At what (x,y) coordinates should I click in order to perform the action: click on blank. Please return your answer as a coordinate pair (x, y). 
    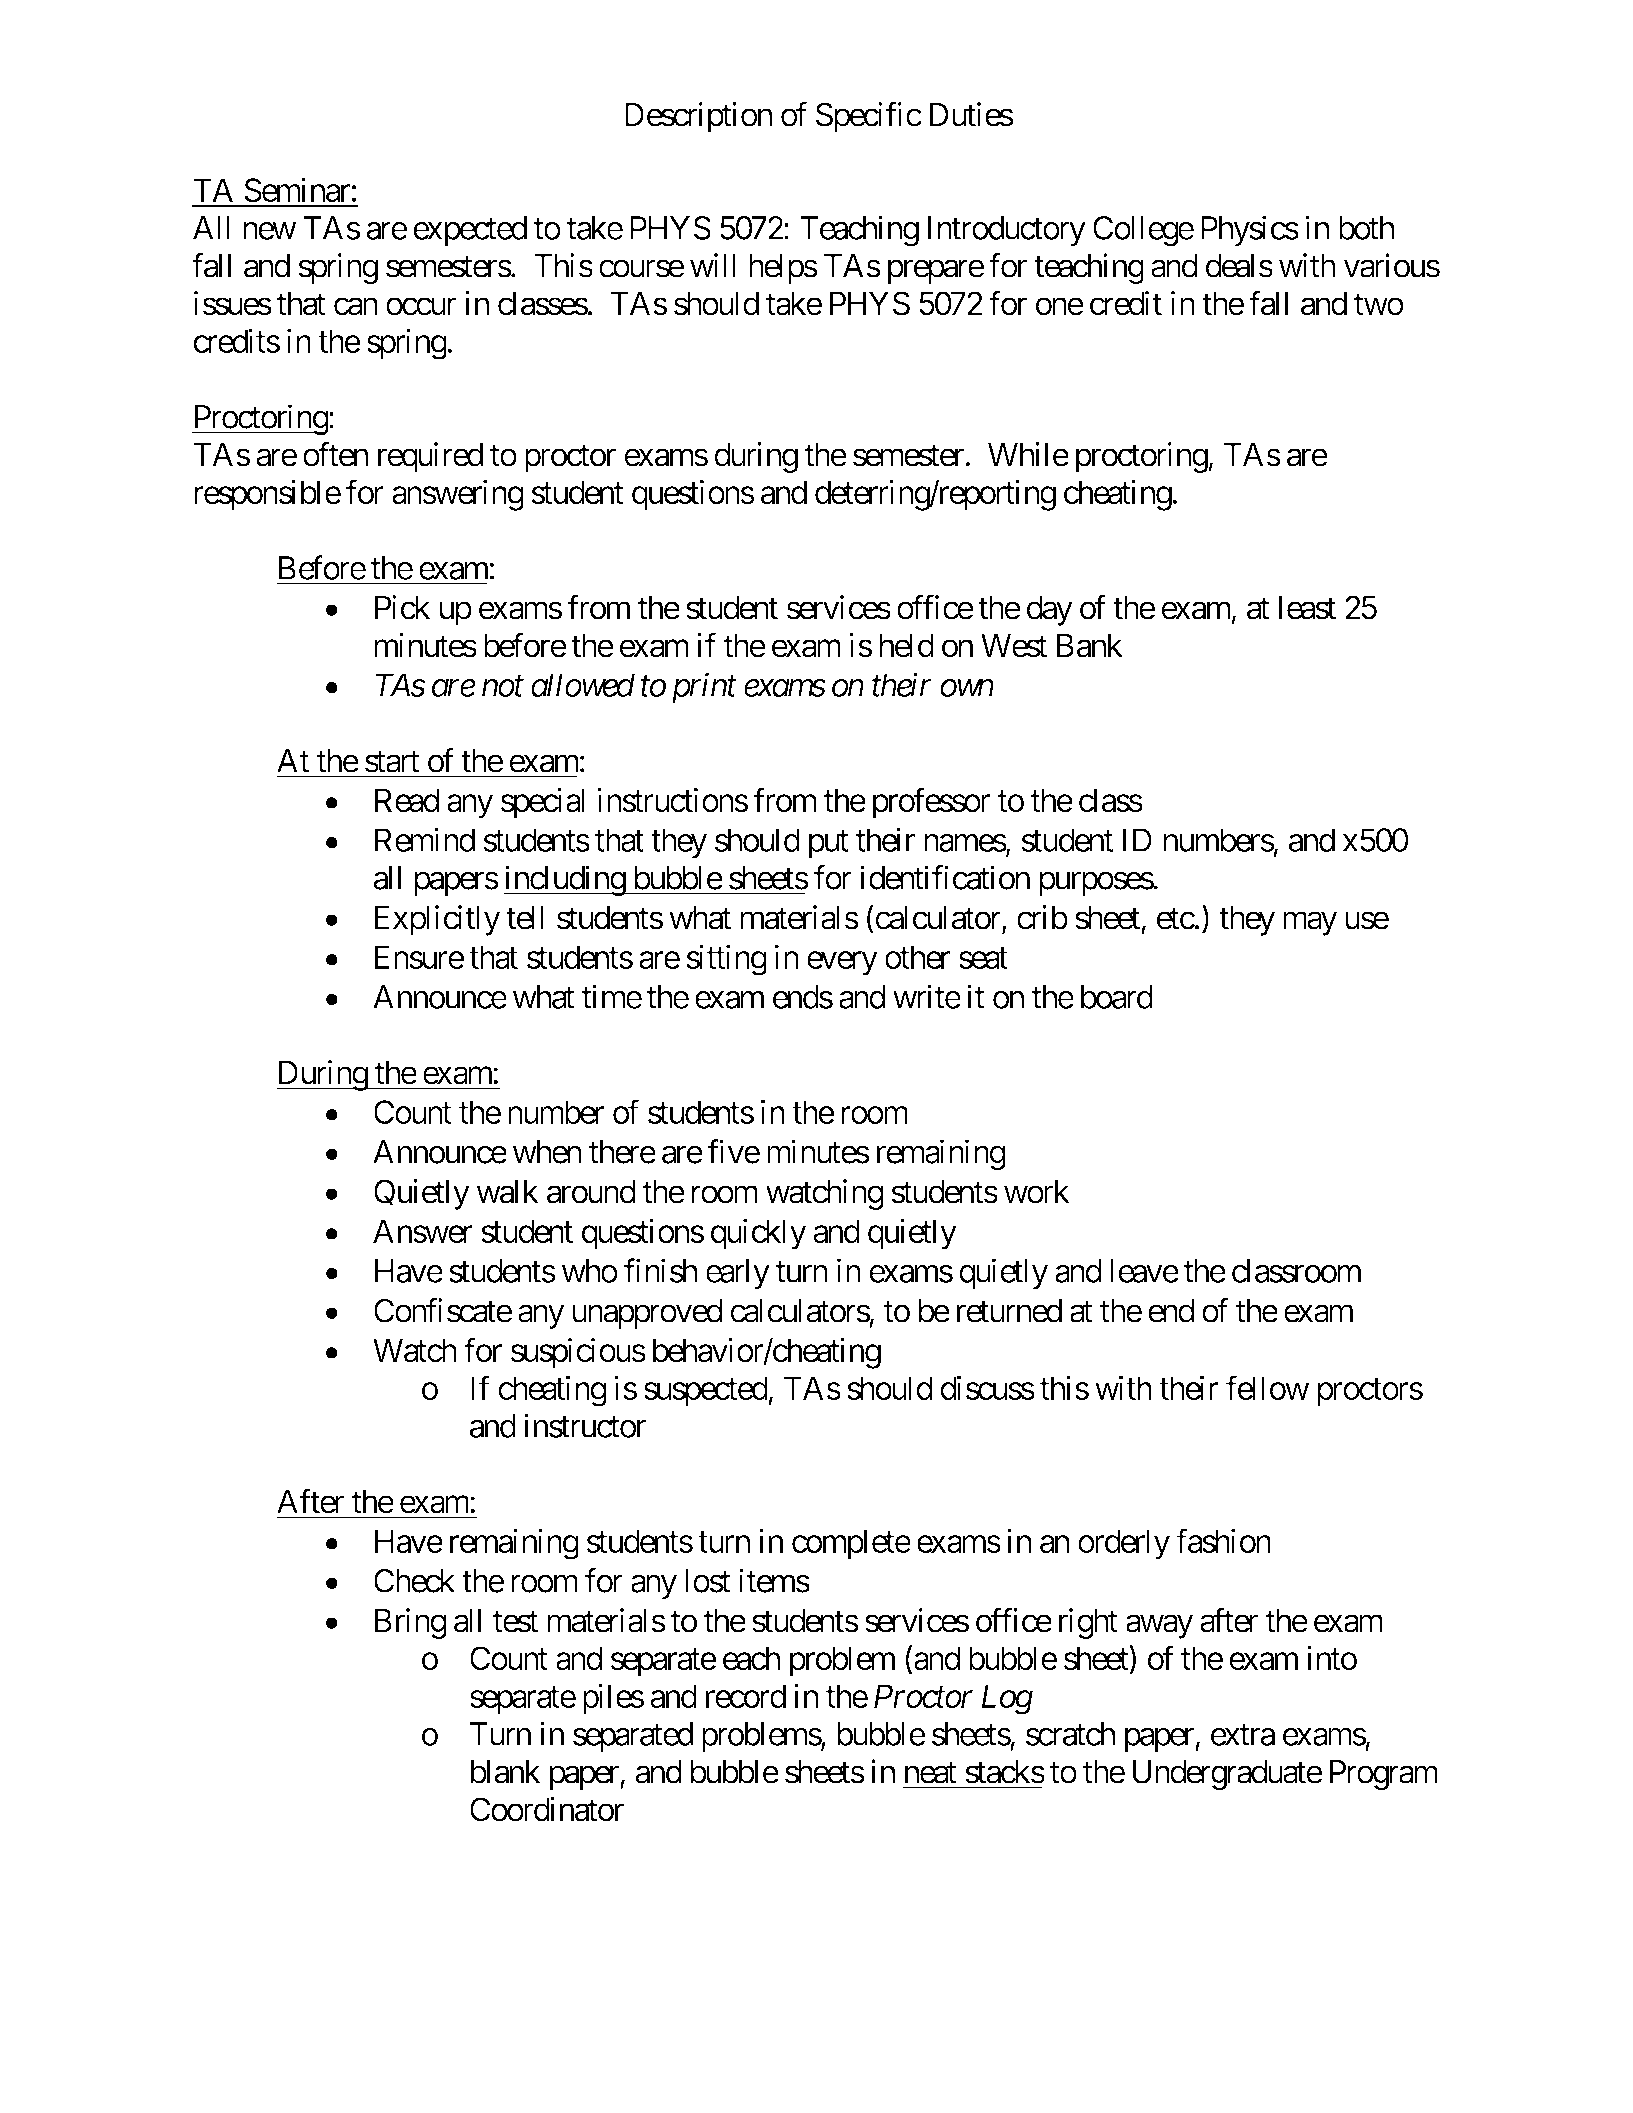
    Looking at the image, I should click on (506, 1772).
